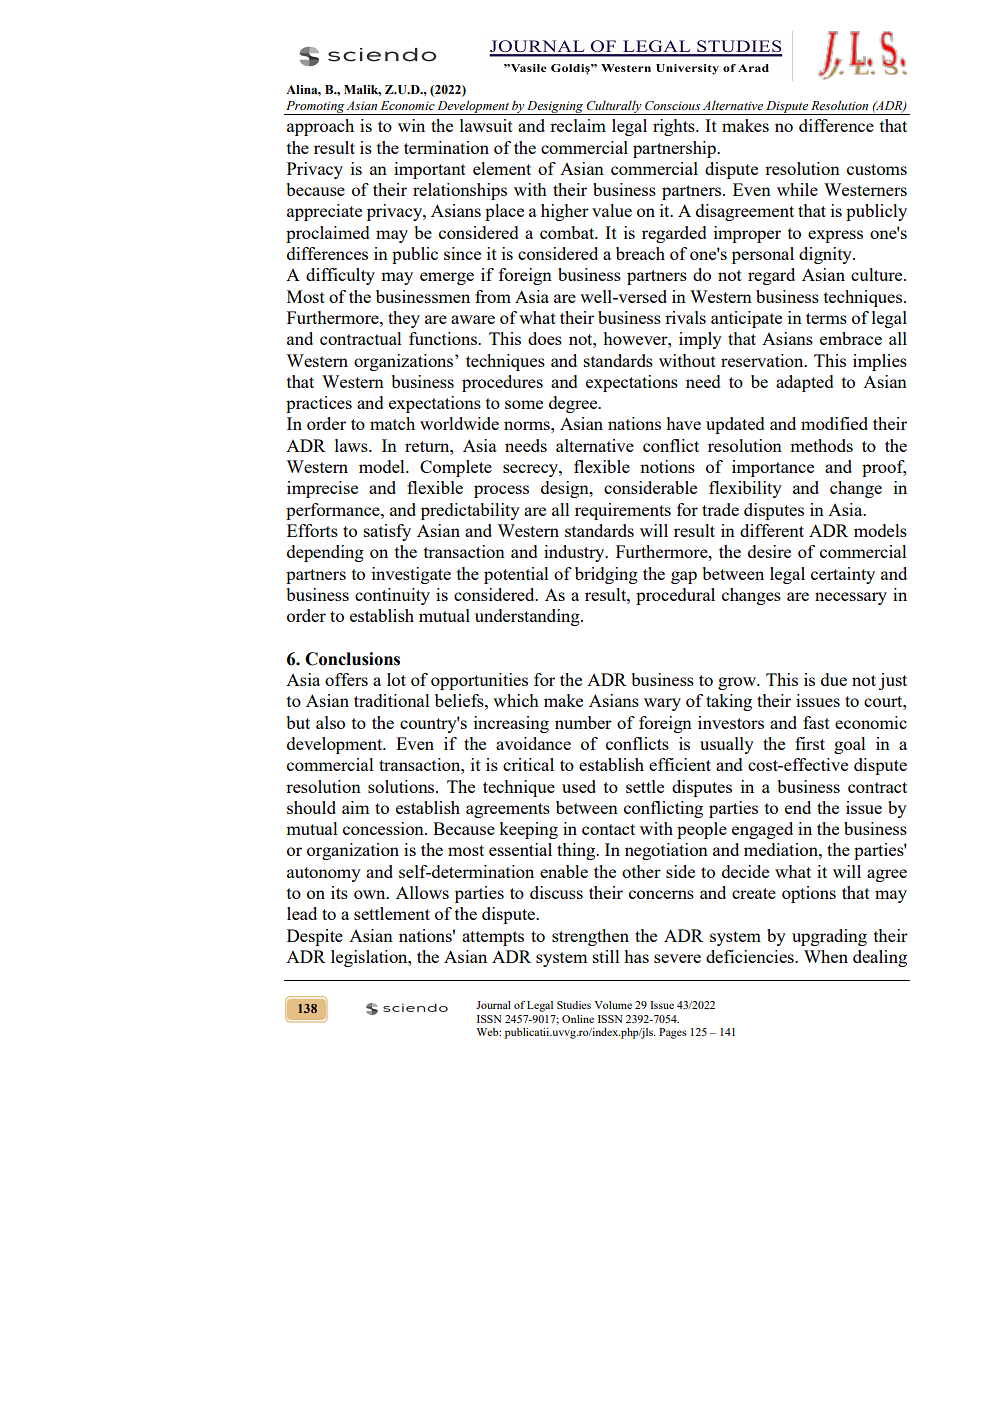  Describe the element at coordinates (545, 338) in the screenshot. I see `does` at that location.
